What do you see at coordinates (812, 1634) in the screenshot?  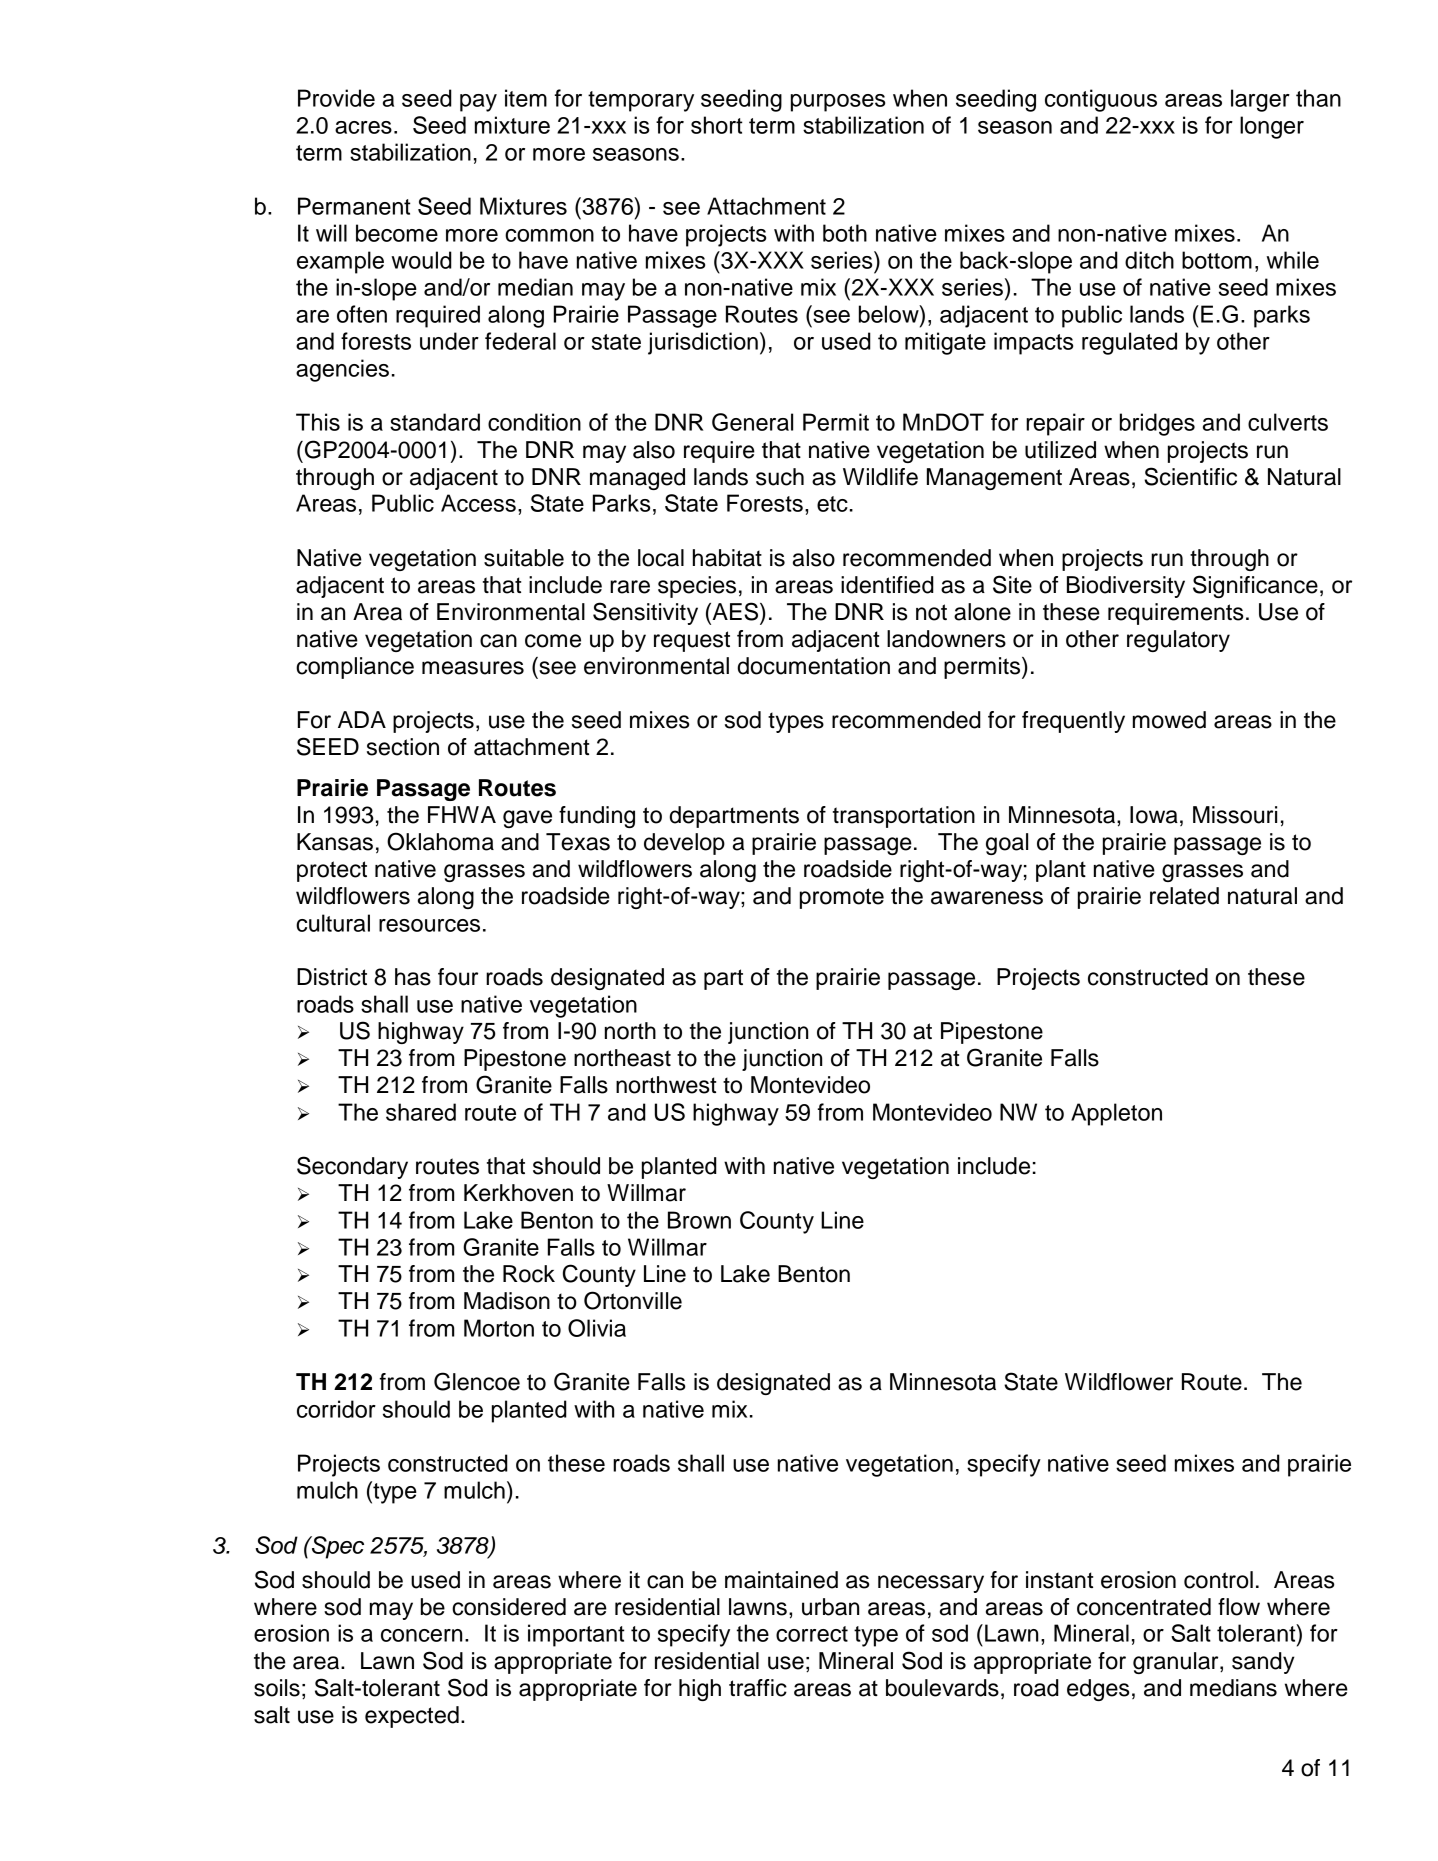 I see `correct` at bounding box center [812, 1634].
